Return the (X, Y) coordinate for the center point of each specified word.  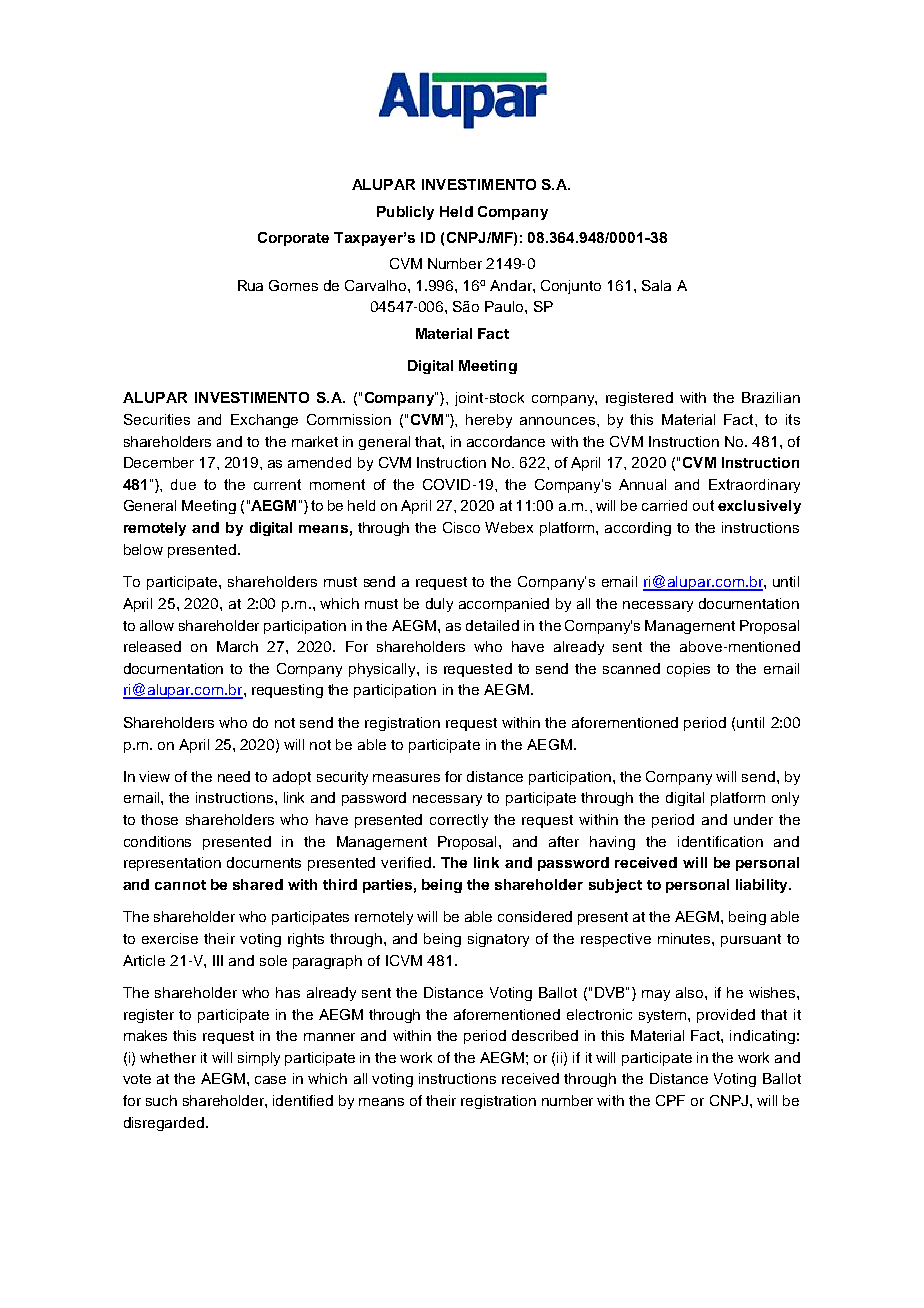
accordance (506, 441)
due (183, 484)
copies (688, 670)
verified (406, 862)
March (237, 646)
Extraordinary (754, 486)
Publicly (405, 213)
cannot (180, 885)
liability (763, 886)
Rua (250, 285)
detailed (492, 625)
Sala (656, 285)
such (161, 1100)
